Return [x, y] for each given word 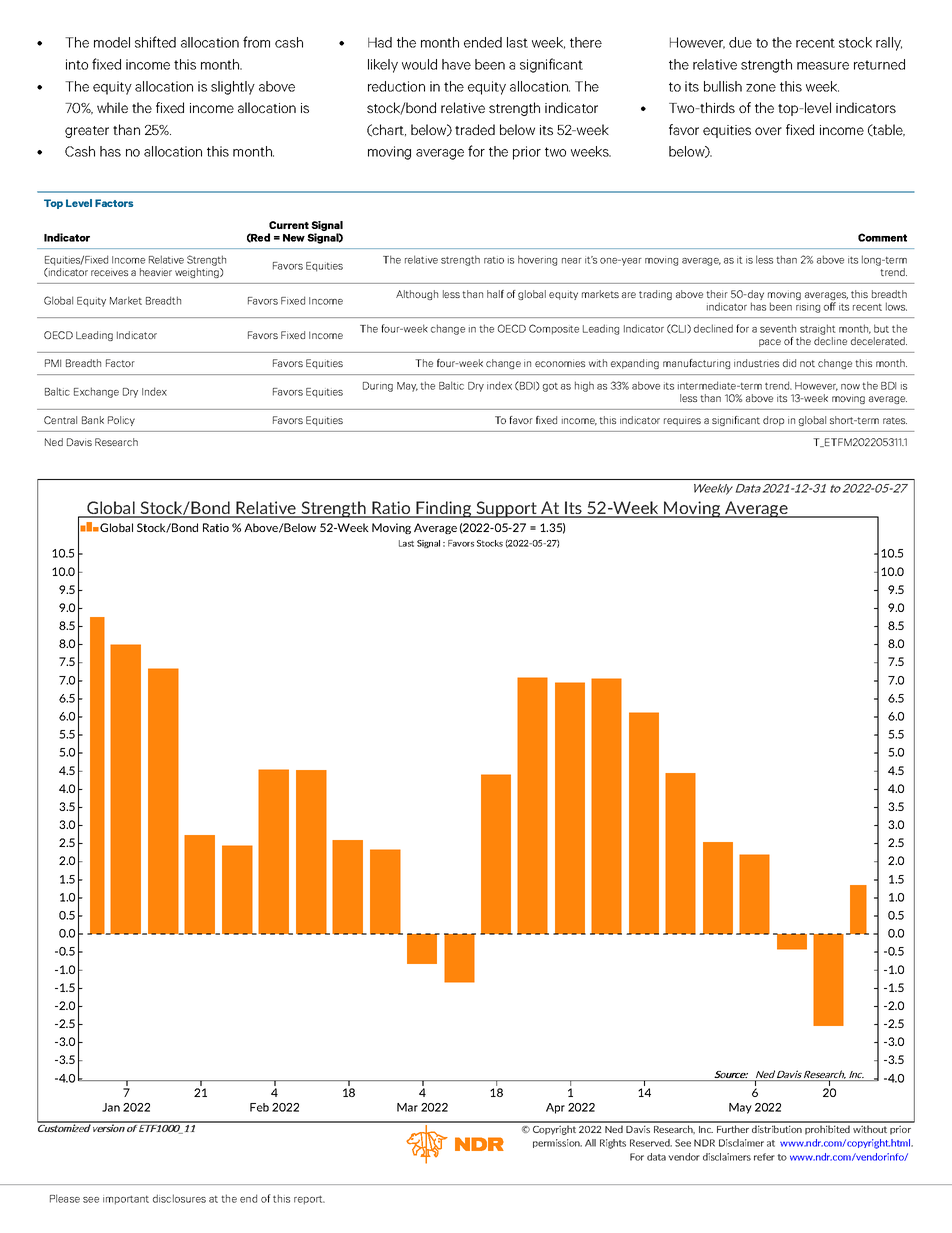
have [456, 64]
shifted [155, 42]
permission [557, 1143]
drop [773, 421]
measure [823, 66]
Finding [444, 509]
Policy [121, 421]
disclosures [179, 1198]
